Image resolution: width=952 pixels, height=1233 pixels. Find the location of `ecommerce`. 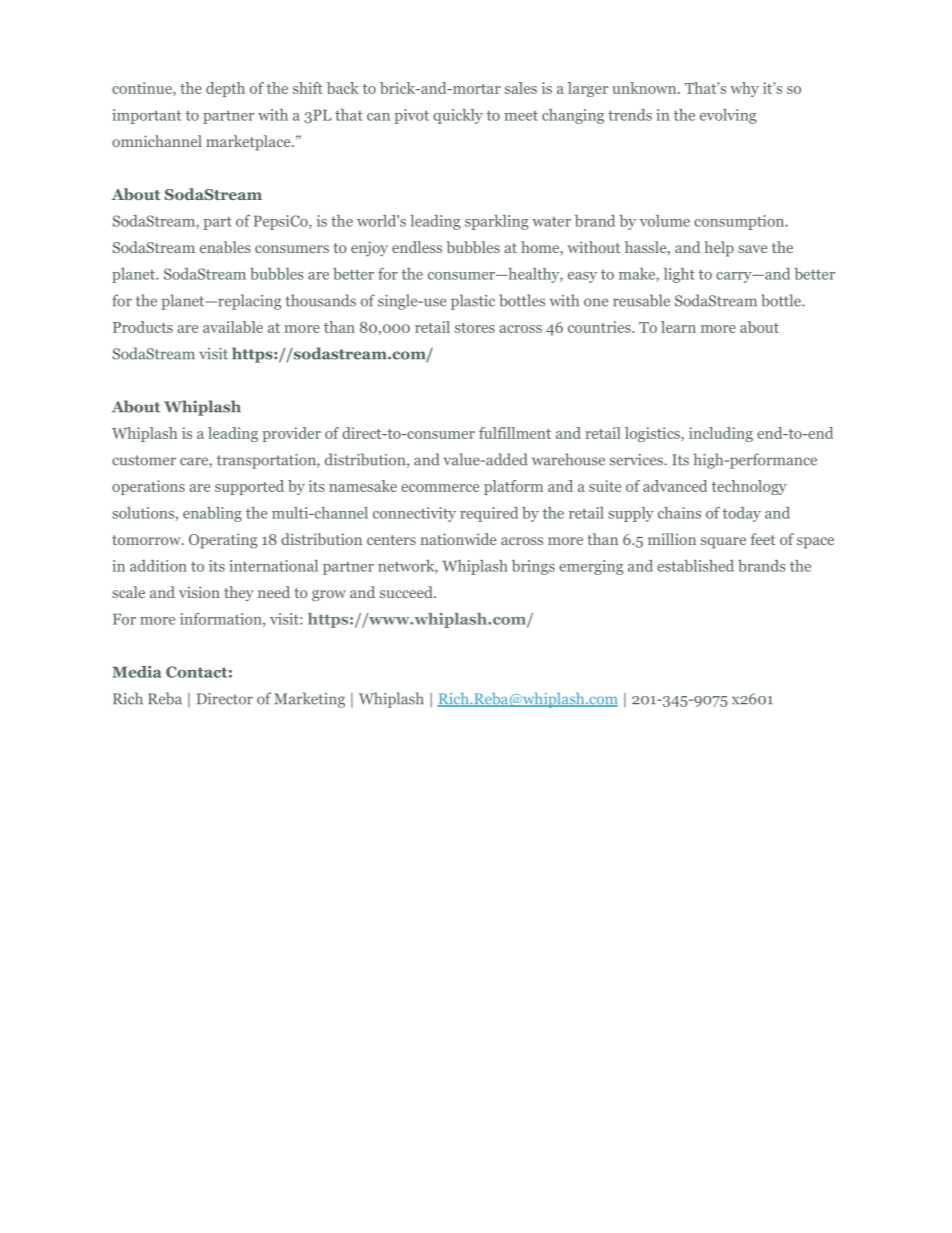

ecommerce is located at coordinates (440, 488).
